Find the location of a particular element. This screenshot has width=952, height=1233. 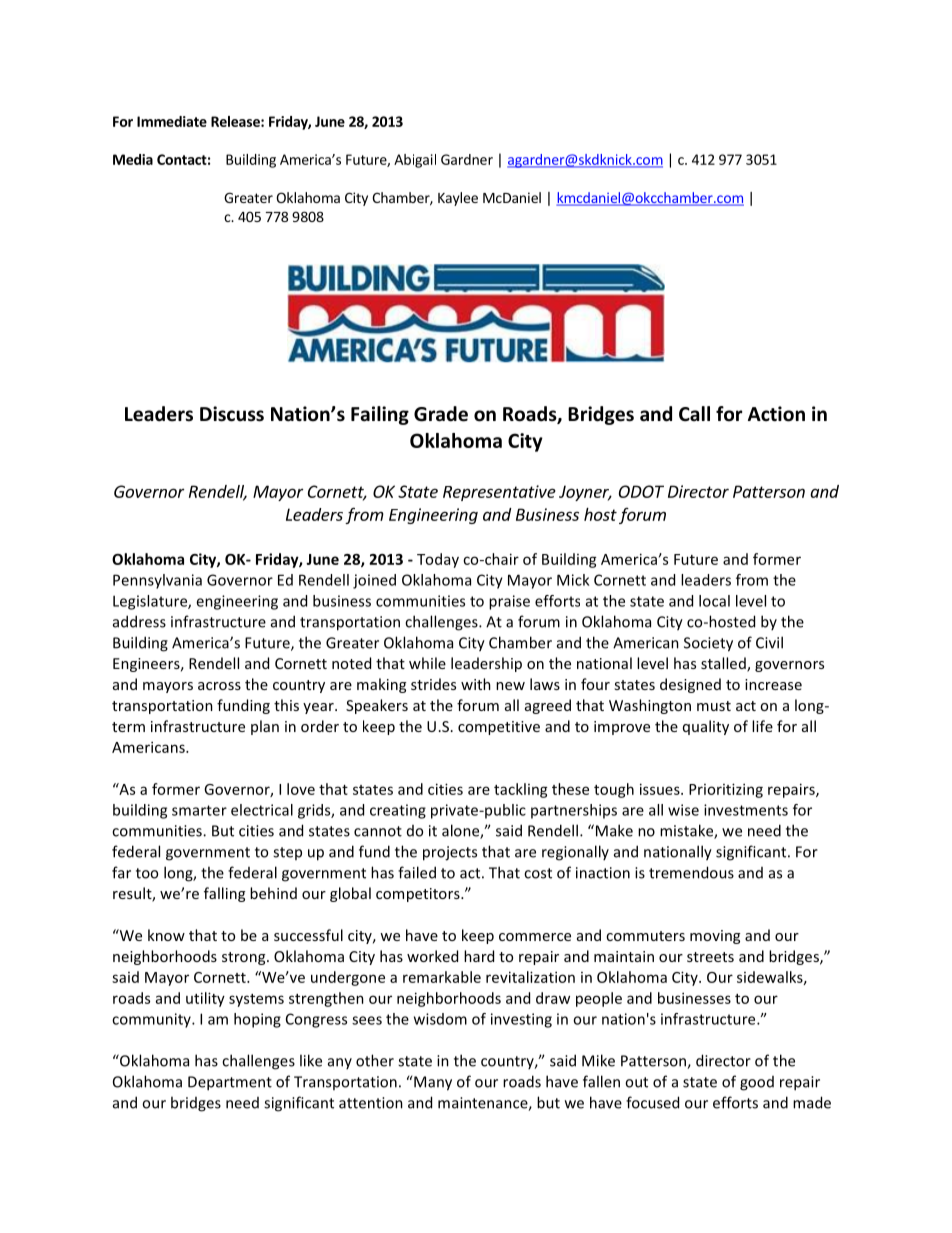

Prioritizing is located at coordinates (726, 790).
